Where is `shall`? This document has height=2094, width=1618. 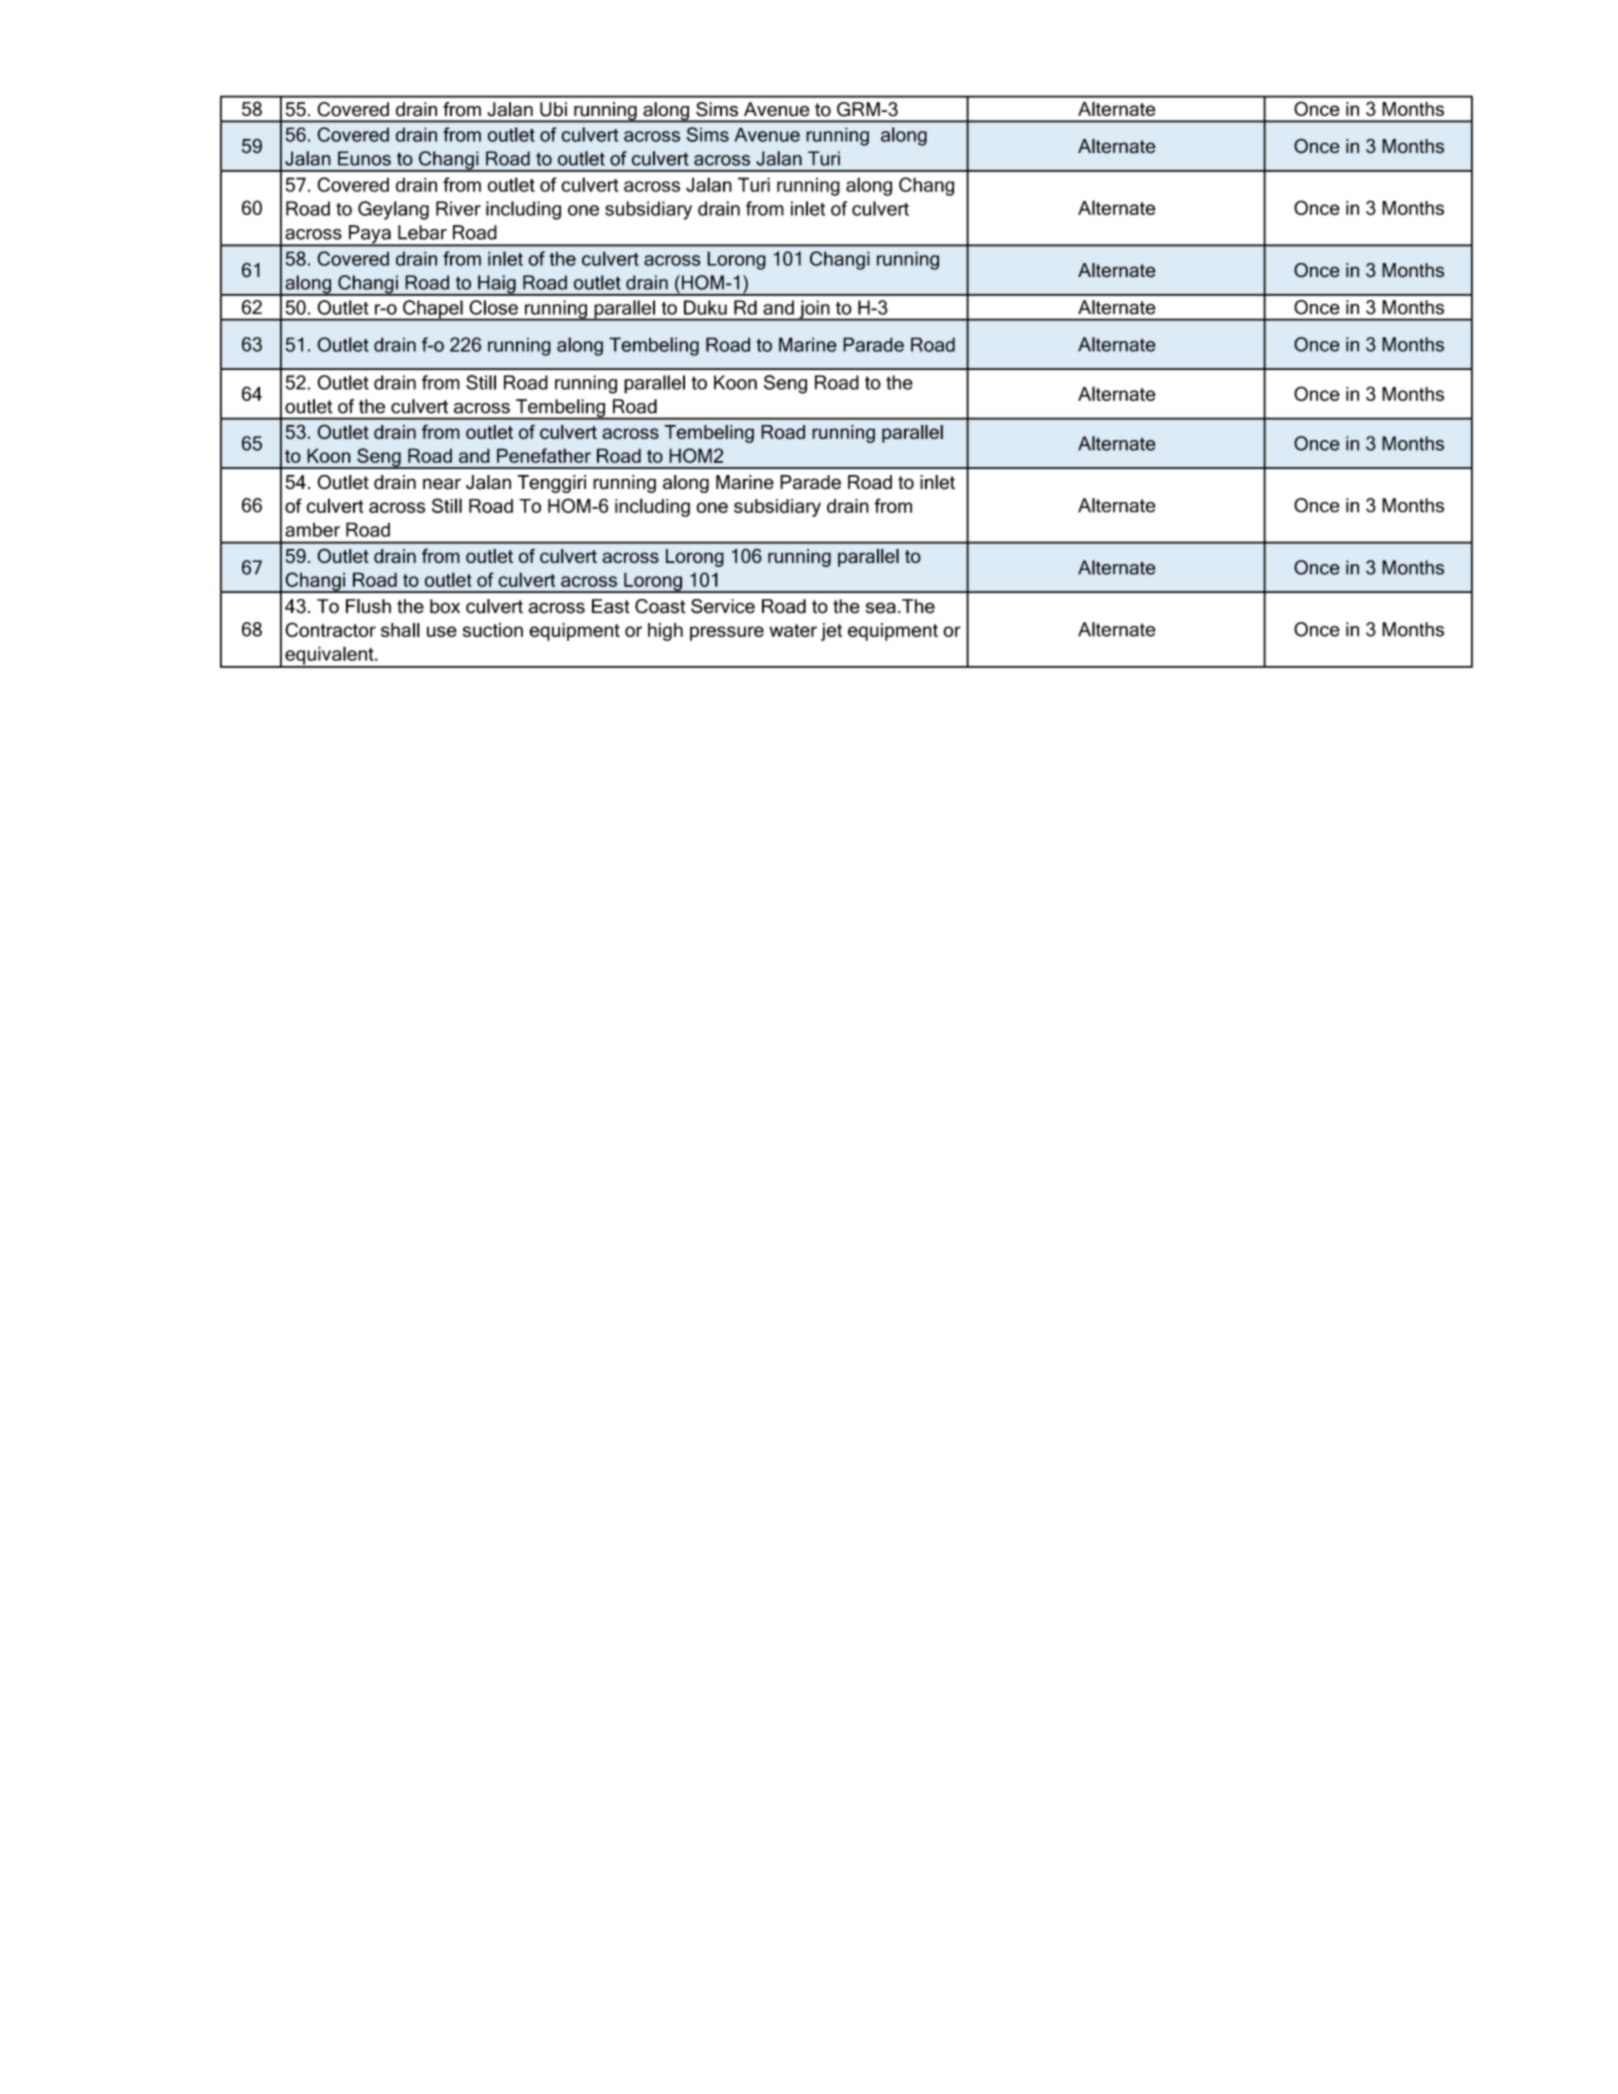
shall is located at coordinates (400, 630).
